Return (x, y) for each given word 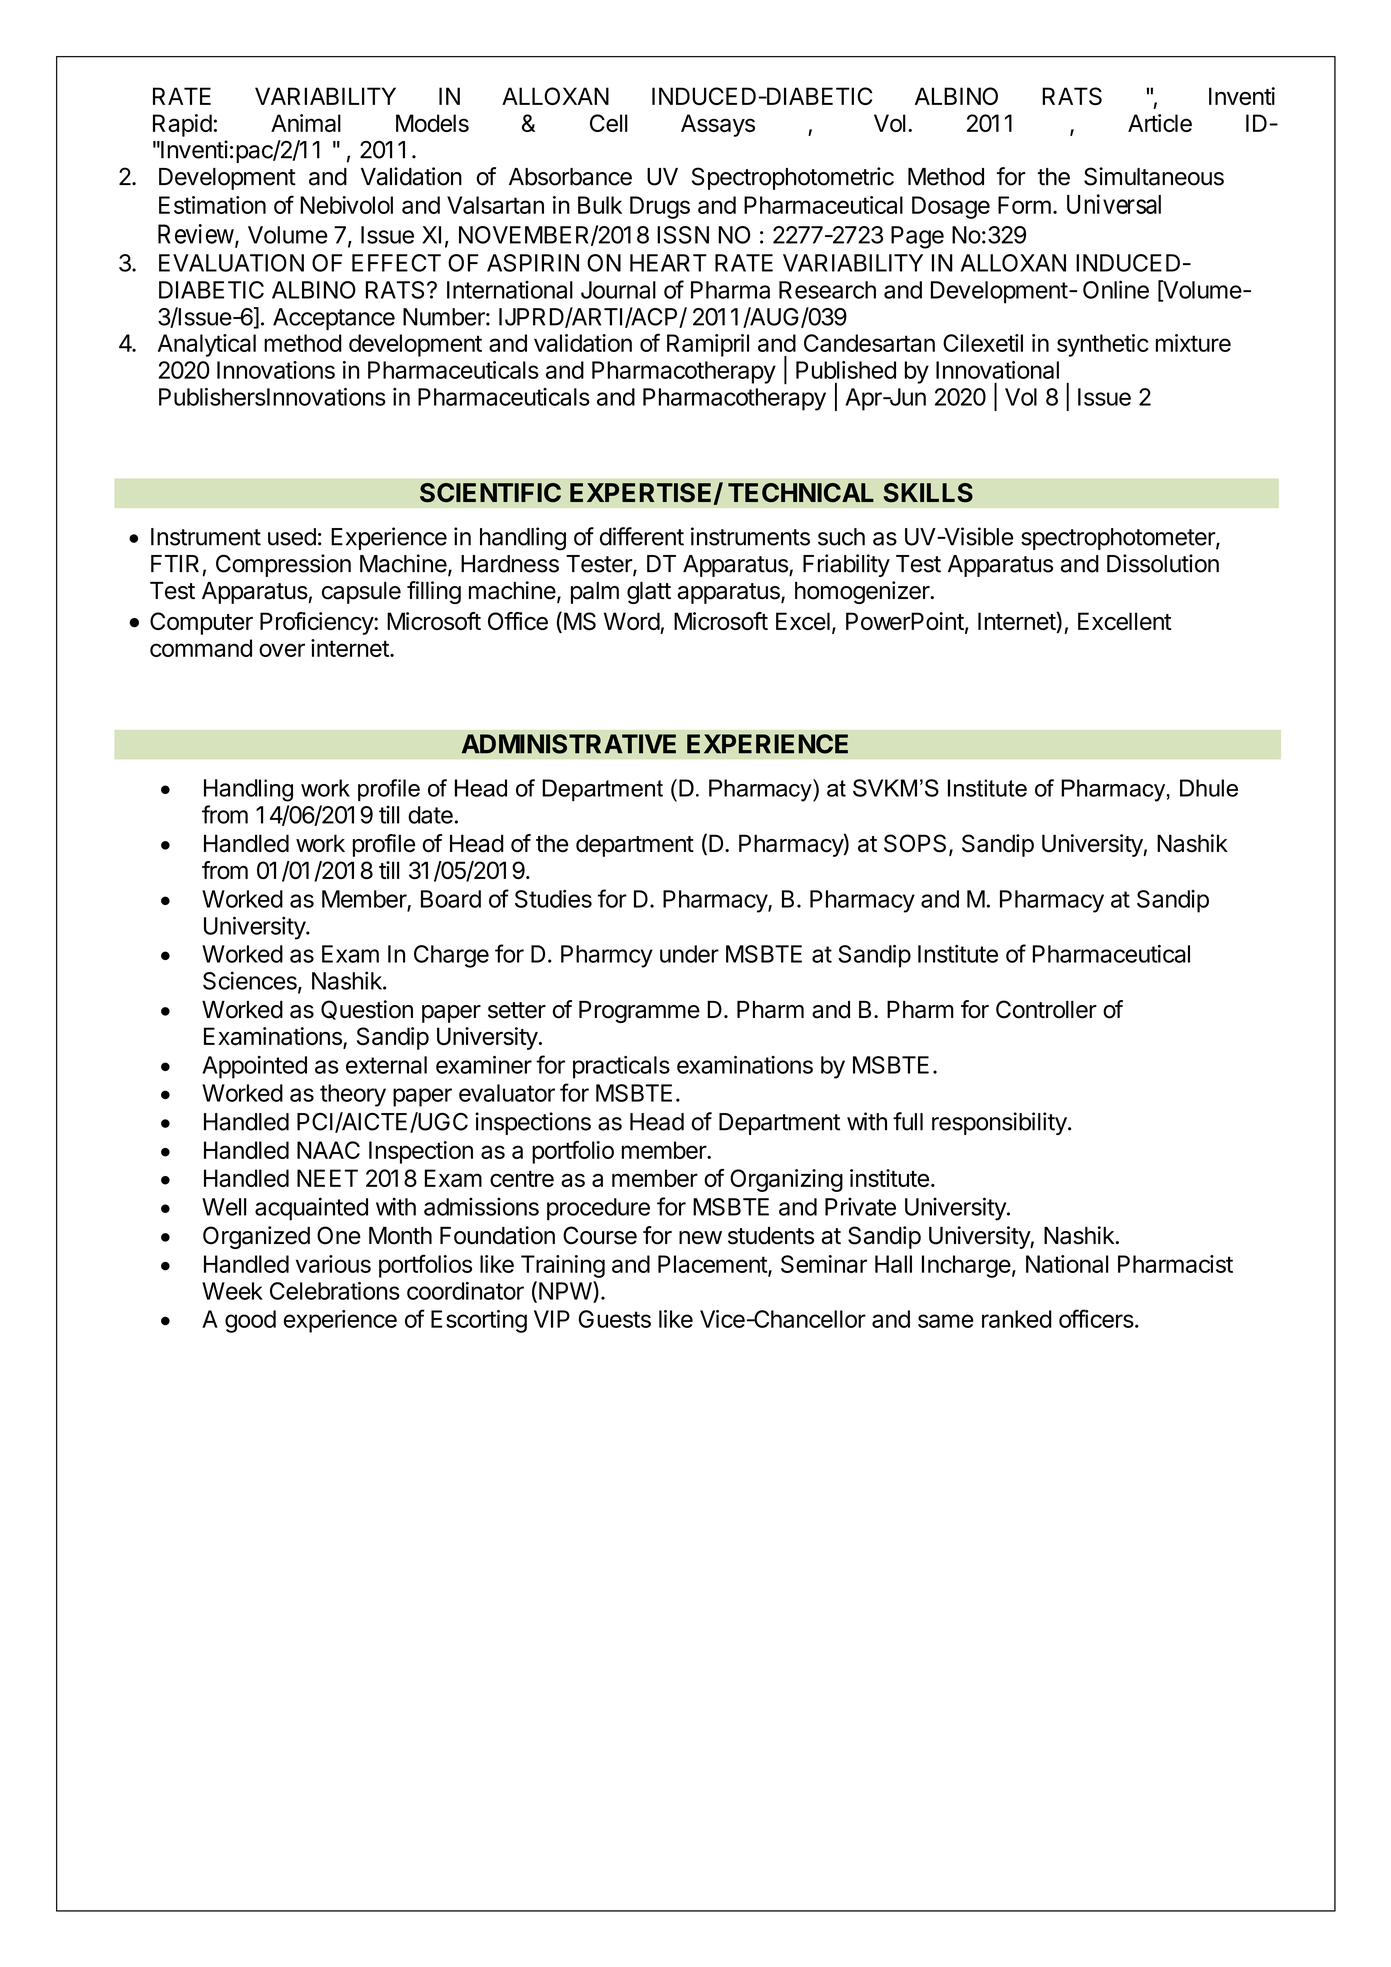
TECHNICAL (801, 493)
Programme (639, 1012)
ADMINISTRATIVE (569, 744)
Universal (1114, 204)
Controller (1046, 1009)
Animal (306, 123)
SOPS (915, 843)
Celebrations (335, 1291)
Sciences (251, 981)
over (282, 650)
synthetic (1103, 345)
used (292, 537)
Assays (718, 125)
